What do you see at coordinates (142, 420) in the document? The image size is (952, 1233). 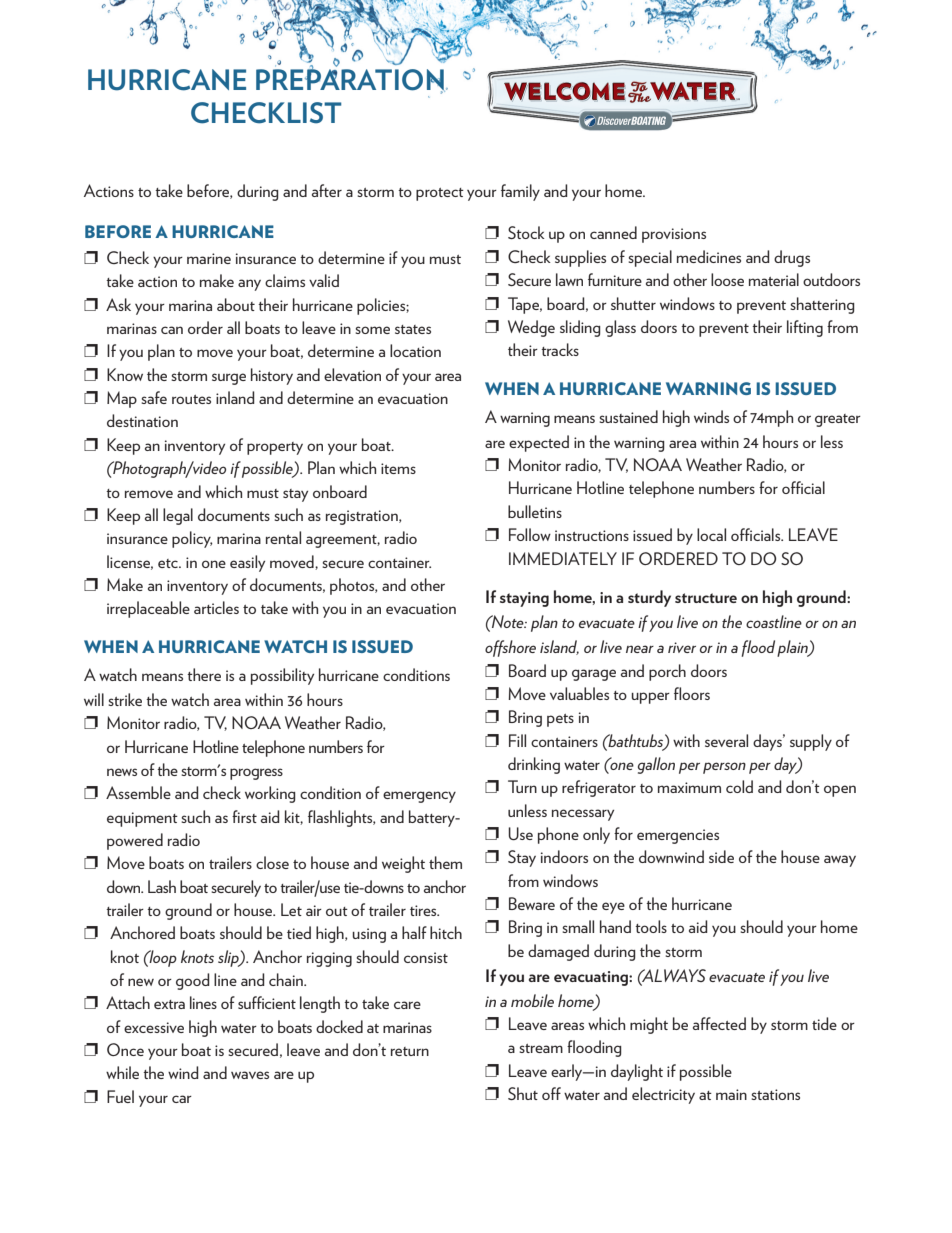 I see `destination` at bounding box center [142, 420].
